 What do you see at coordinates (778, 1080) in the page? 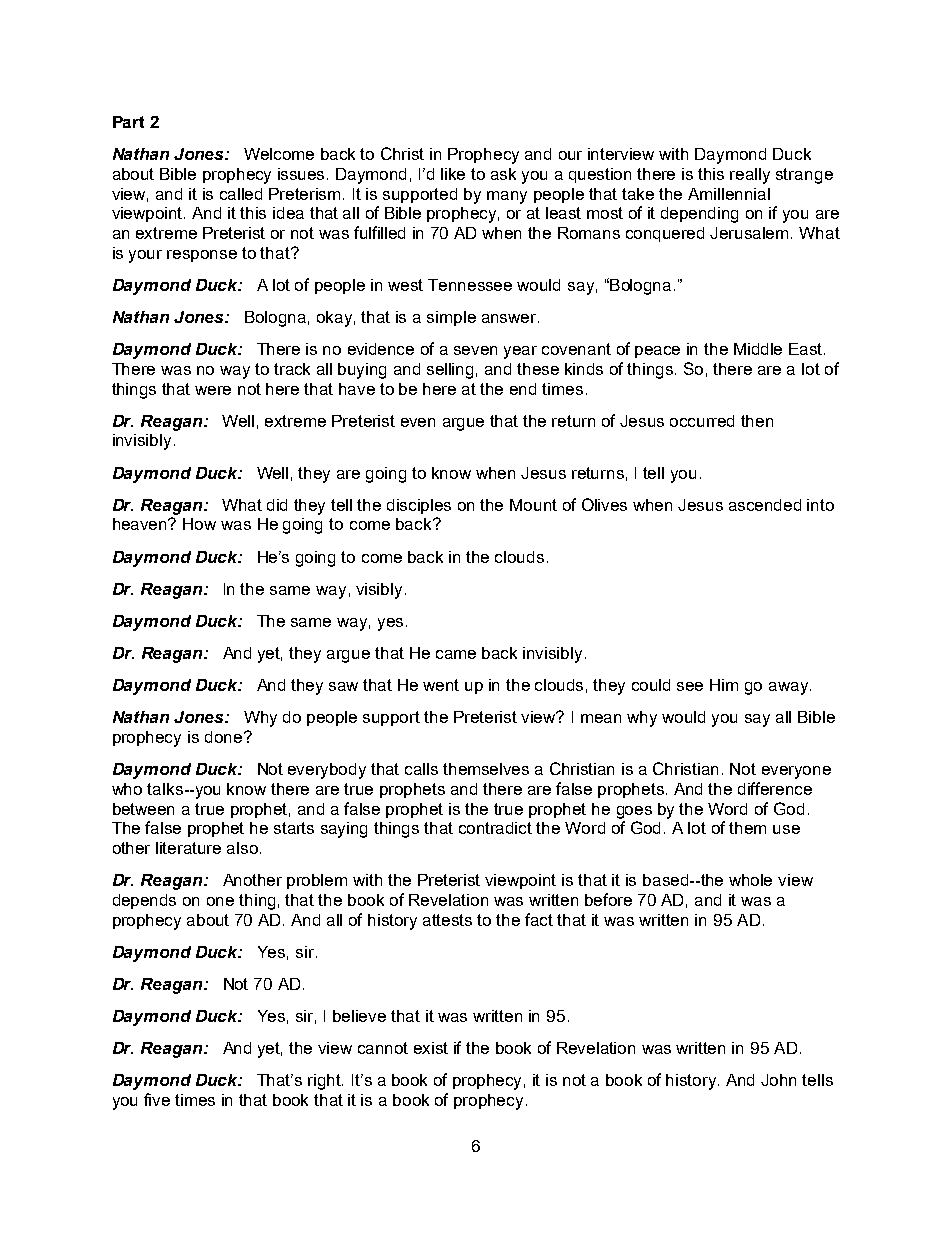
I see `John` at bounding box center [778, 1080].
